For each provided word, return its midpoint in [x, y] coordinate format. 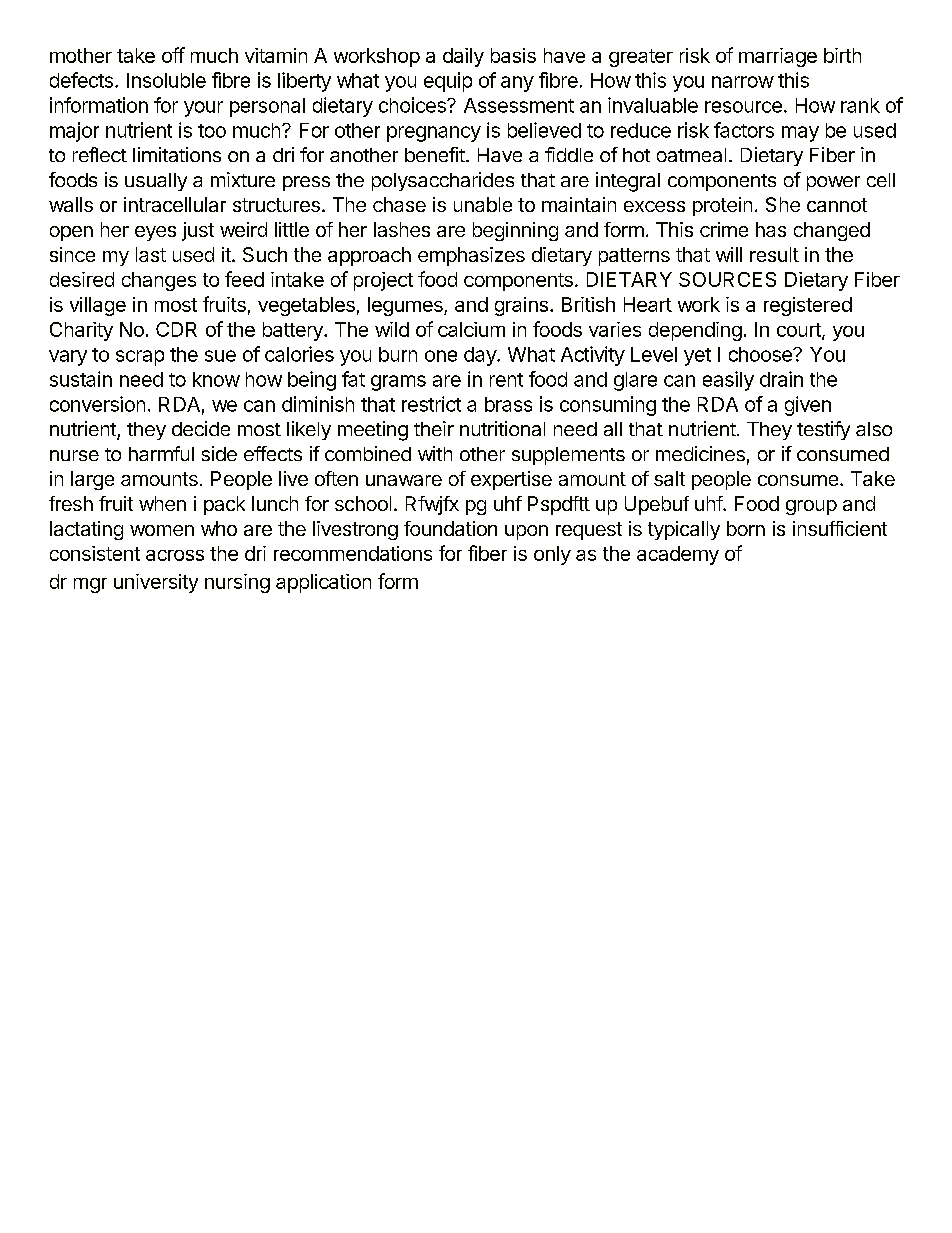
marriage [778, 57]
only [552, 555]
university [156, 583]
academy [678, 555]
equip [448, 82]
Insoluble [166, 80]
